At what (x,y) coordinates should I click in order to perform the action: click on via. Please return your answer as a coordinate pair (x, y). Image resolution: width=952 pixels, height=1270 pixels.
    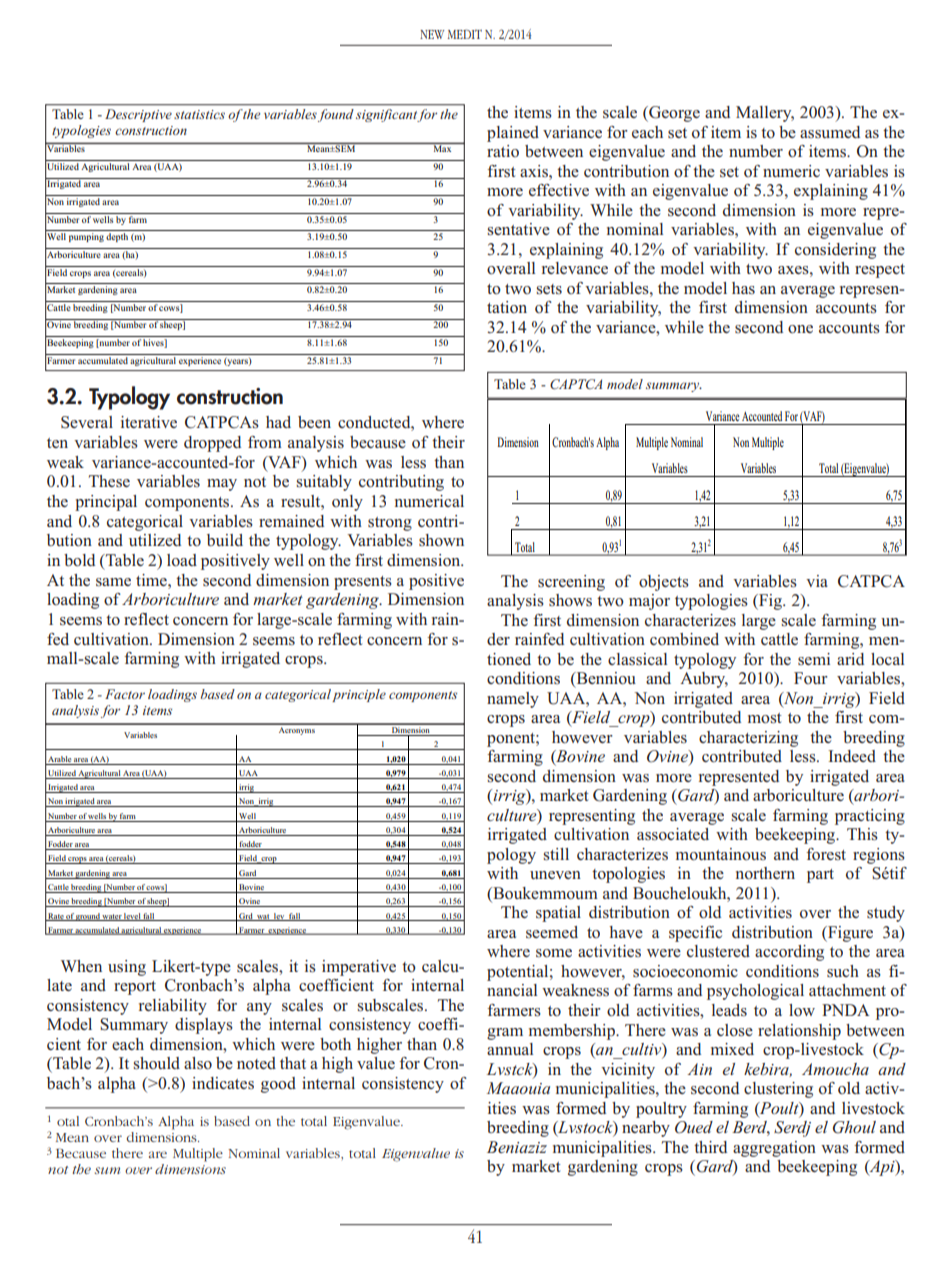
    Looking at the image, I should click on (817, 581).
